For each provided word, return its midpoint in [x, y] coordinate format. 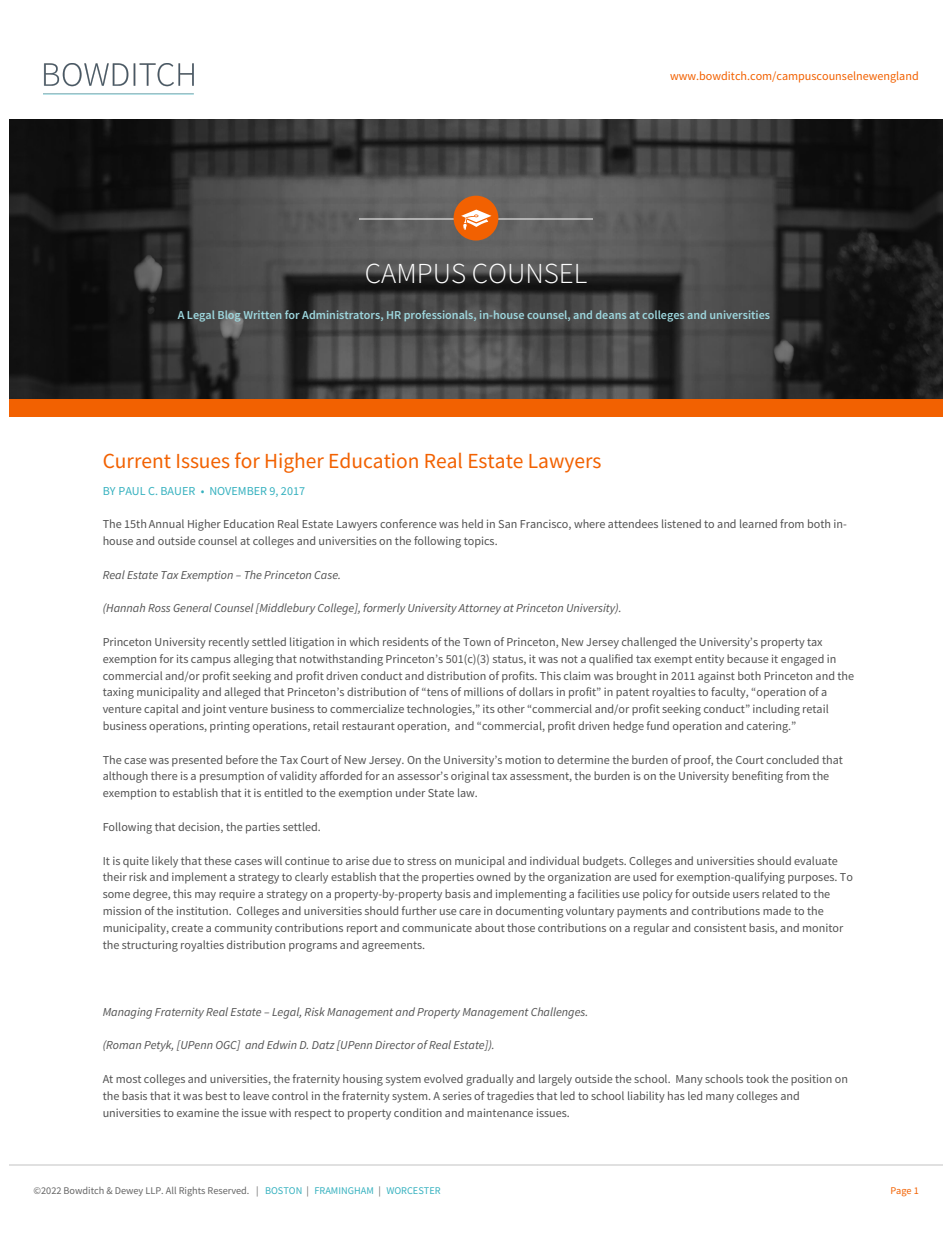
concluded [792, 759]
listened [681, 523]
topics [480, 542]
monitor [823, 928]
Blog [230, 317]
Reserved [228, 1190]
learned [758, 523]
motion [523, 760]
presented [197, 761]
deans [611, 314]
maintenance [500, 1112]
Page [901, 1191]
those [521, 927]
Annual [166, 523]
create [187, 928]
